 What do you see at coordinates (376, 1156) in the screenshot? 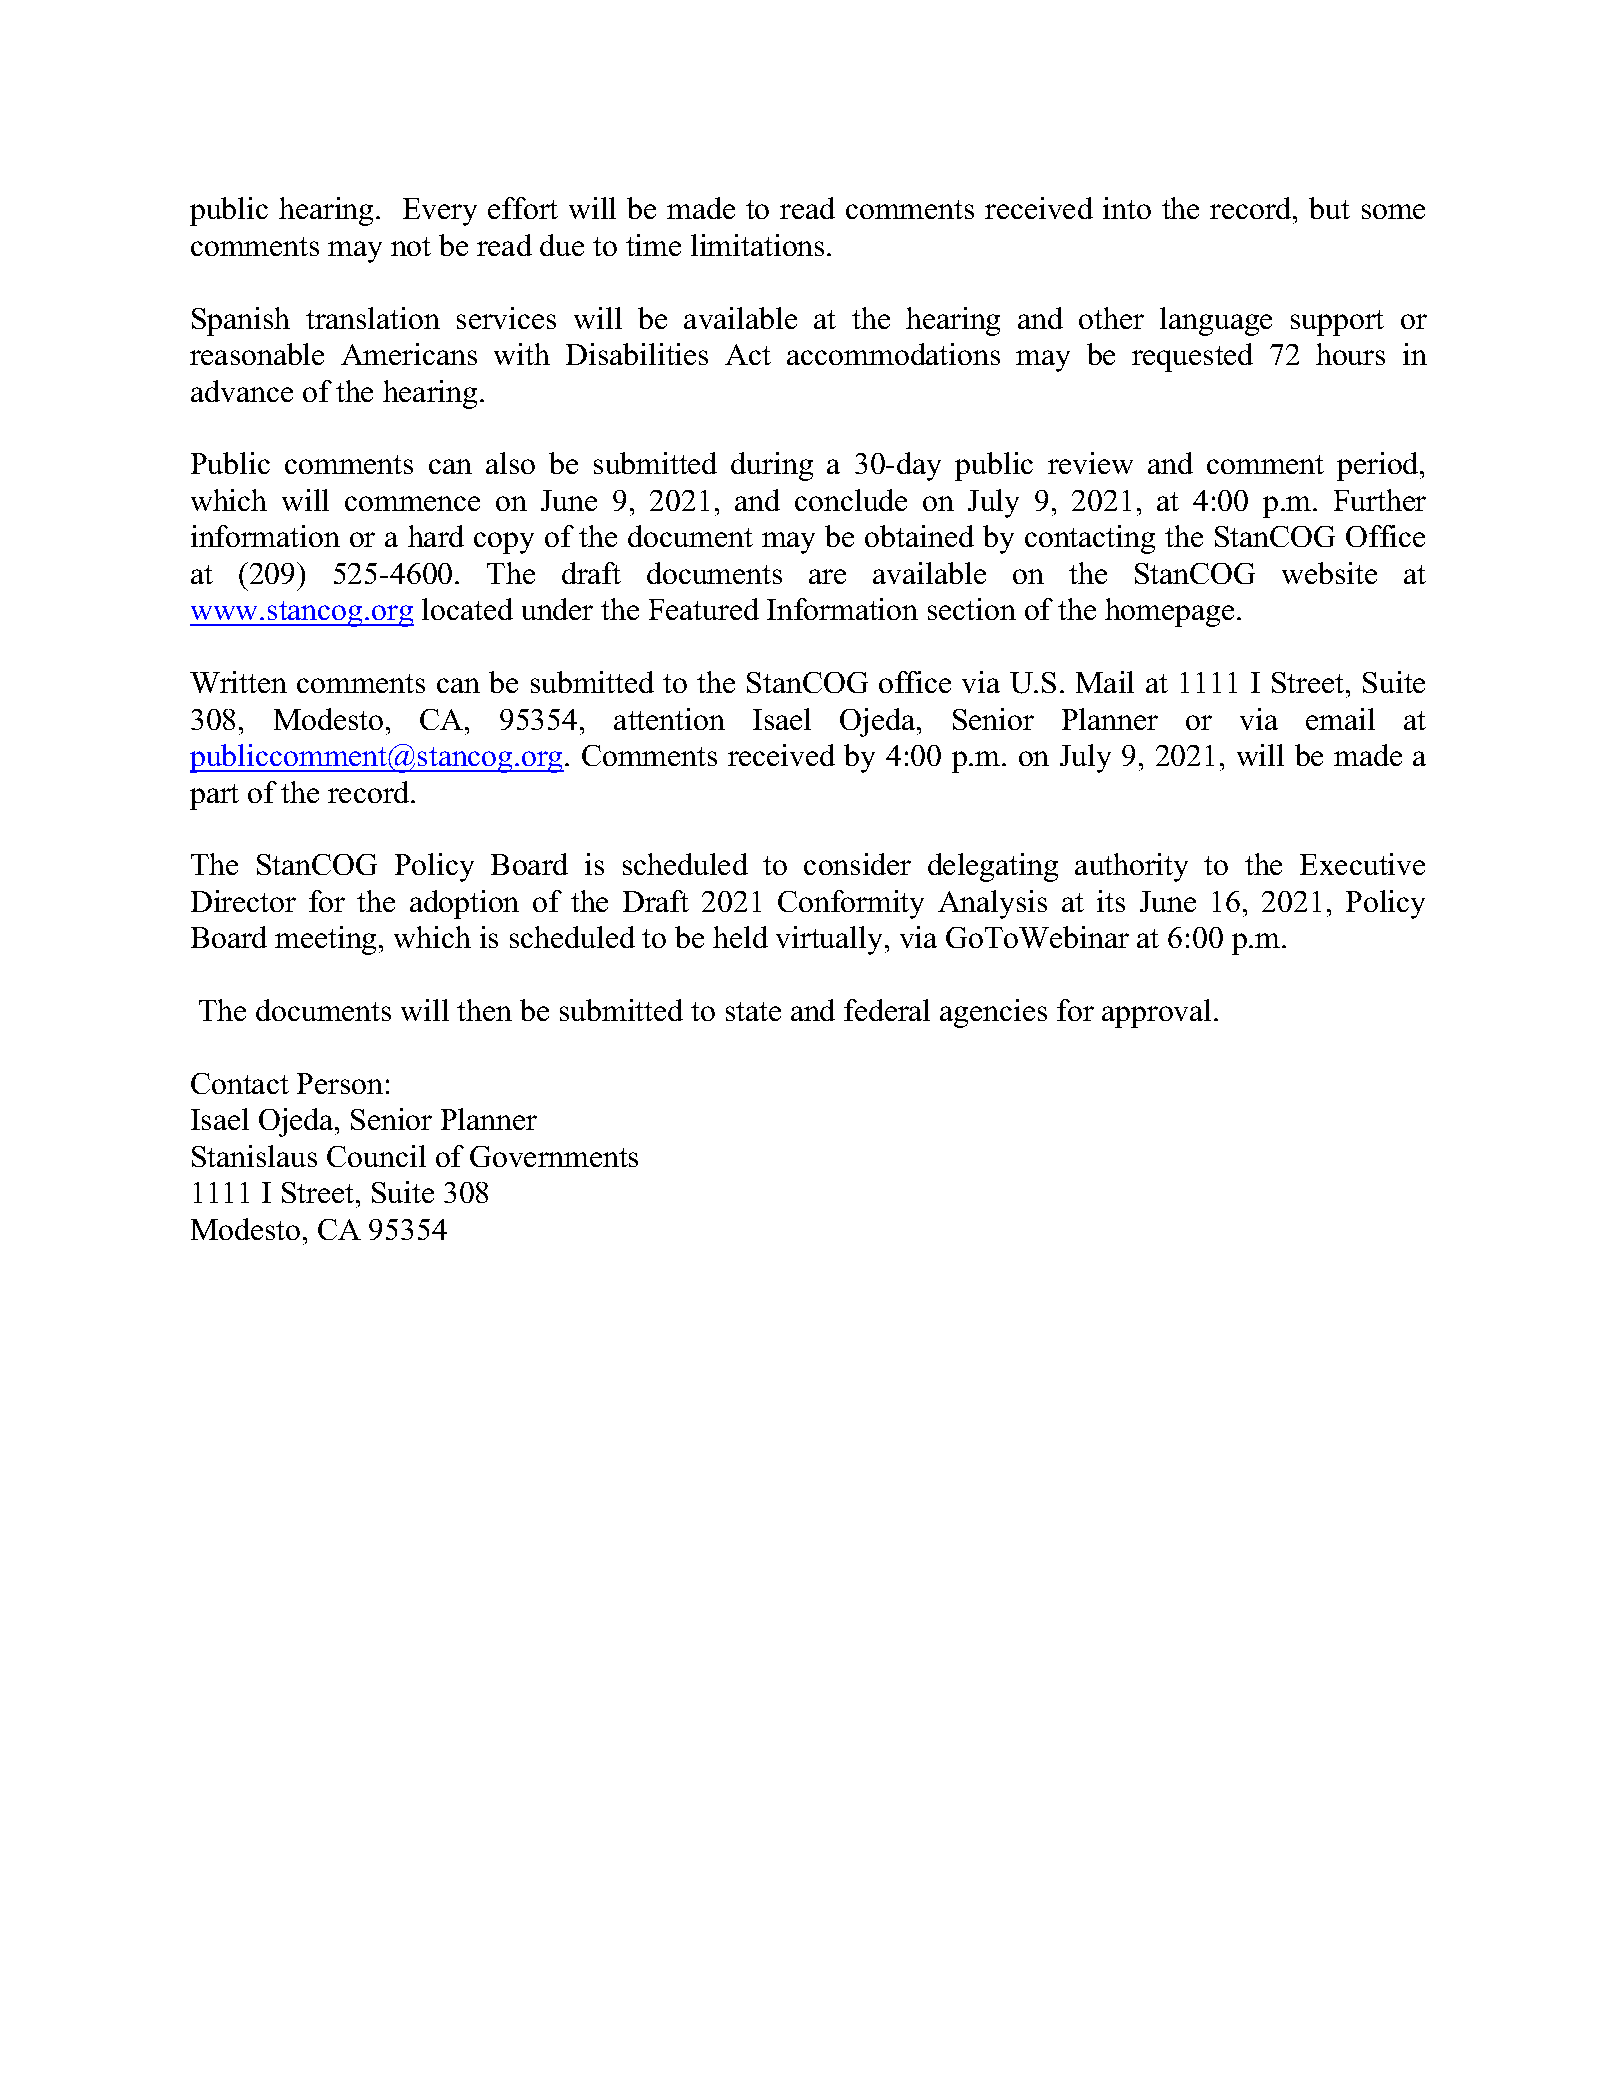
I see `Council` at bounding box center [376, 1156].
